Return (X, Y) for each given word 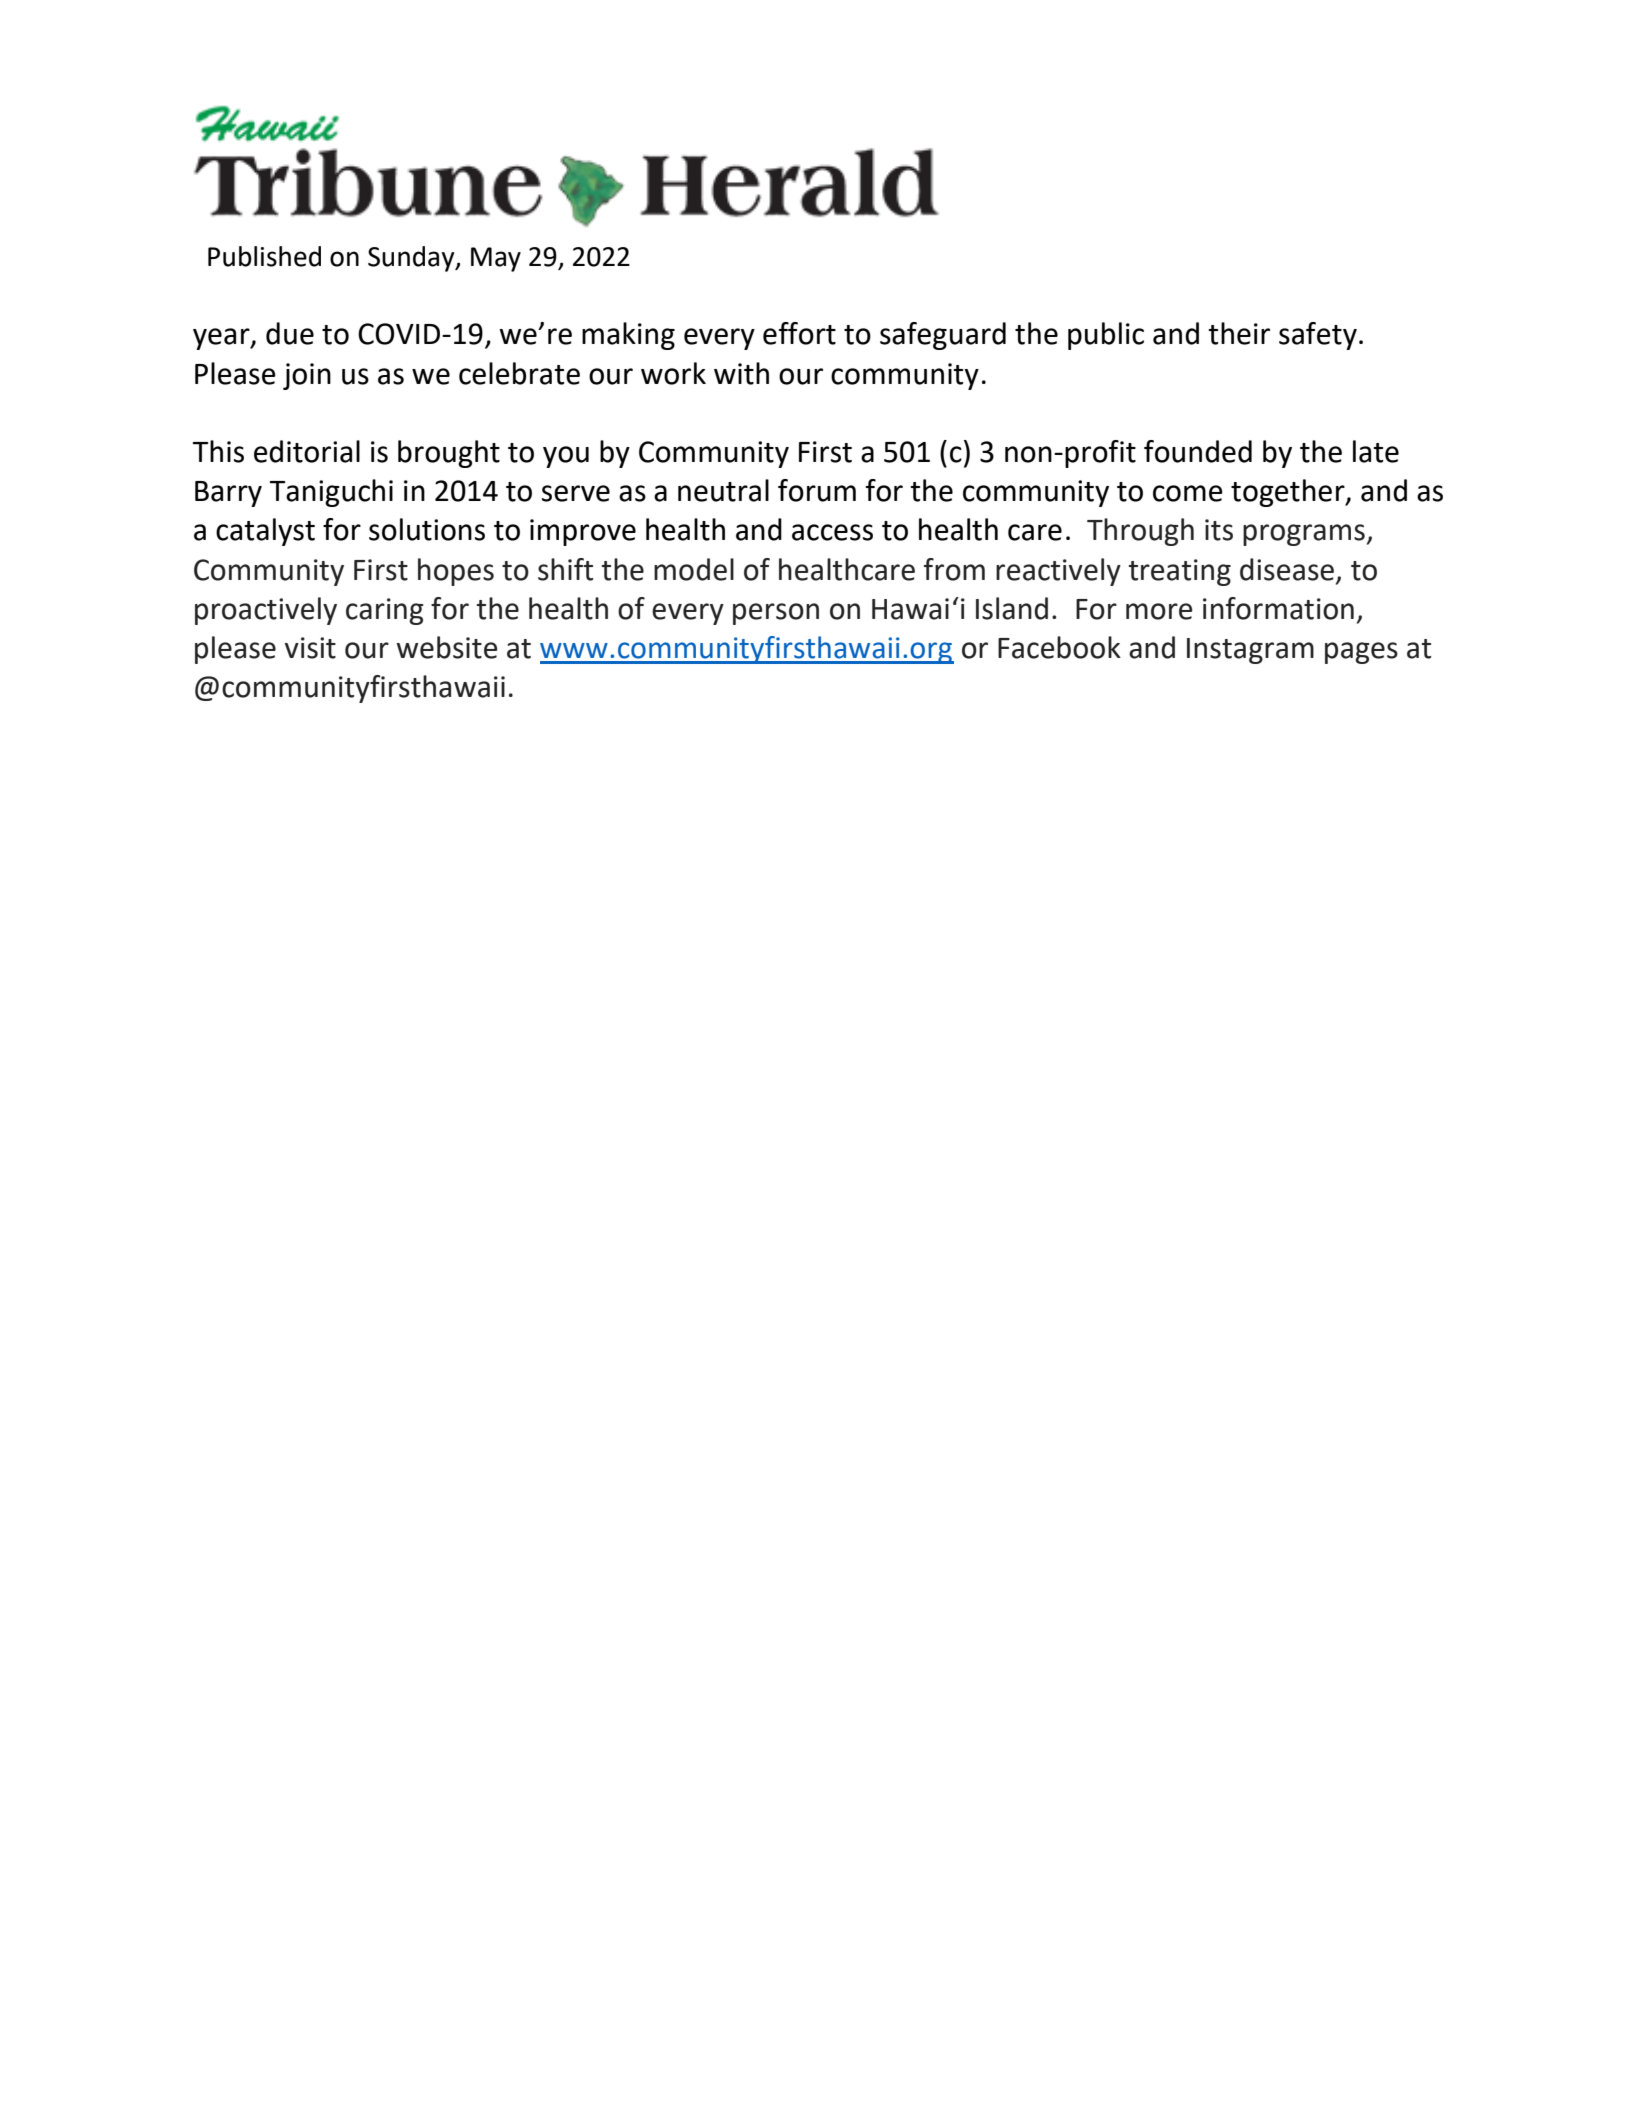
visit (310, 648)
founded (1198, 451)
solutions (427, 529)
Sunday (412, 259)
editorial (307, 451)
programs (1304, 535)
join (307, 376)
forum (817, 490)
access (832, 532)
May (496, 259)
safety (1318, 336)
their (1239, 333)
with (741, 373)
